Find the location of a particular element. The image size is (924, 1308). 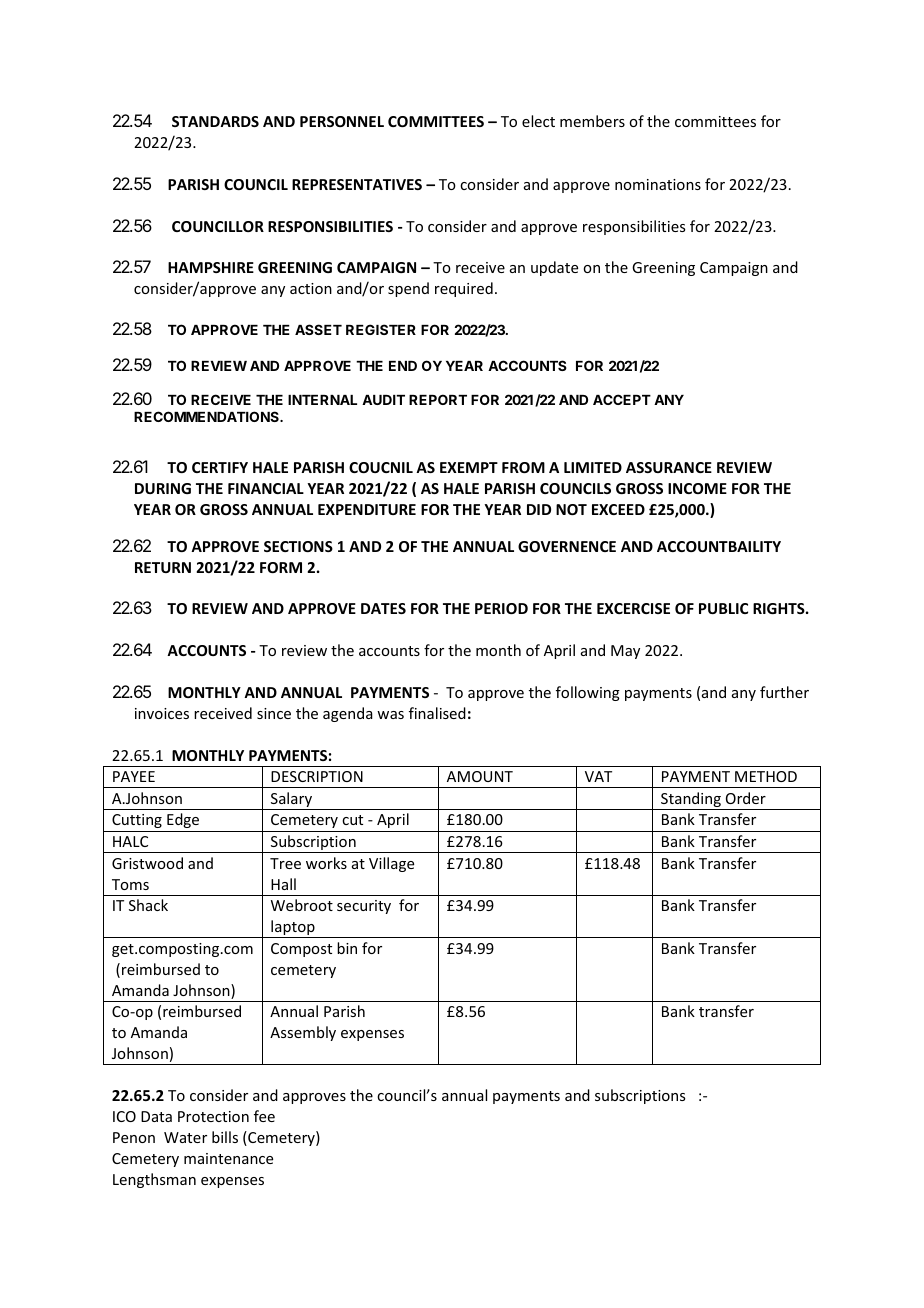

PUBLIC is located at coordinates (723, 608).
